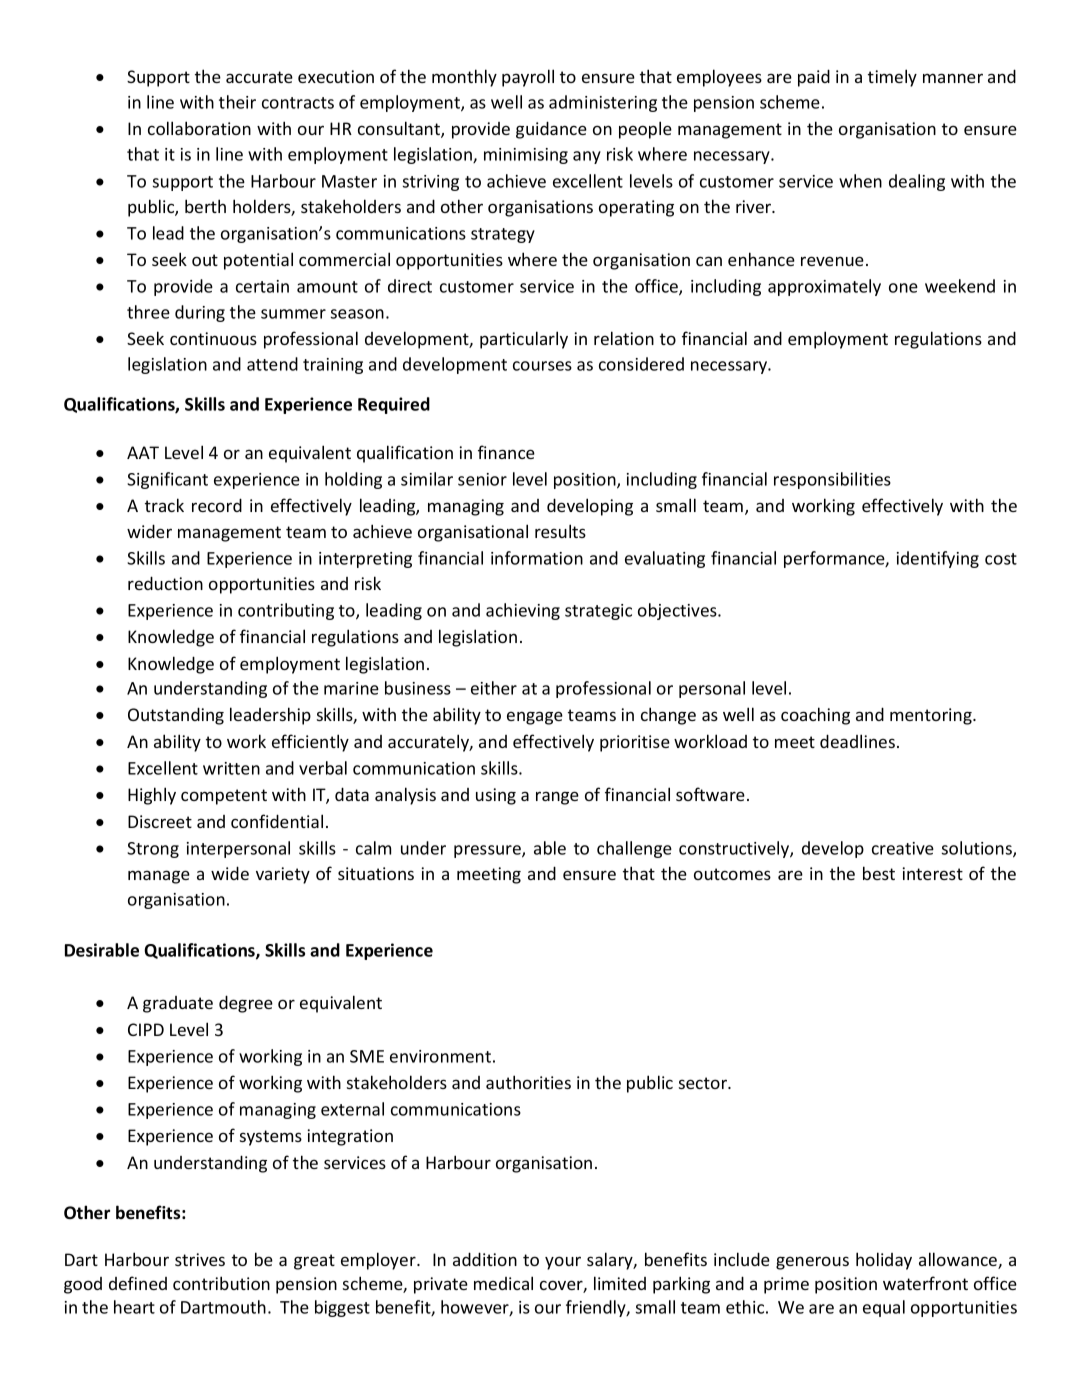  I want to click on guidance, so click(551, 130).
